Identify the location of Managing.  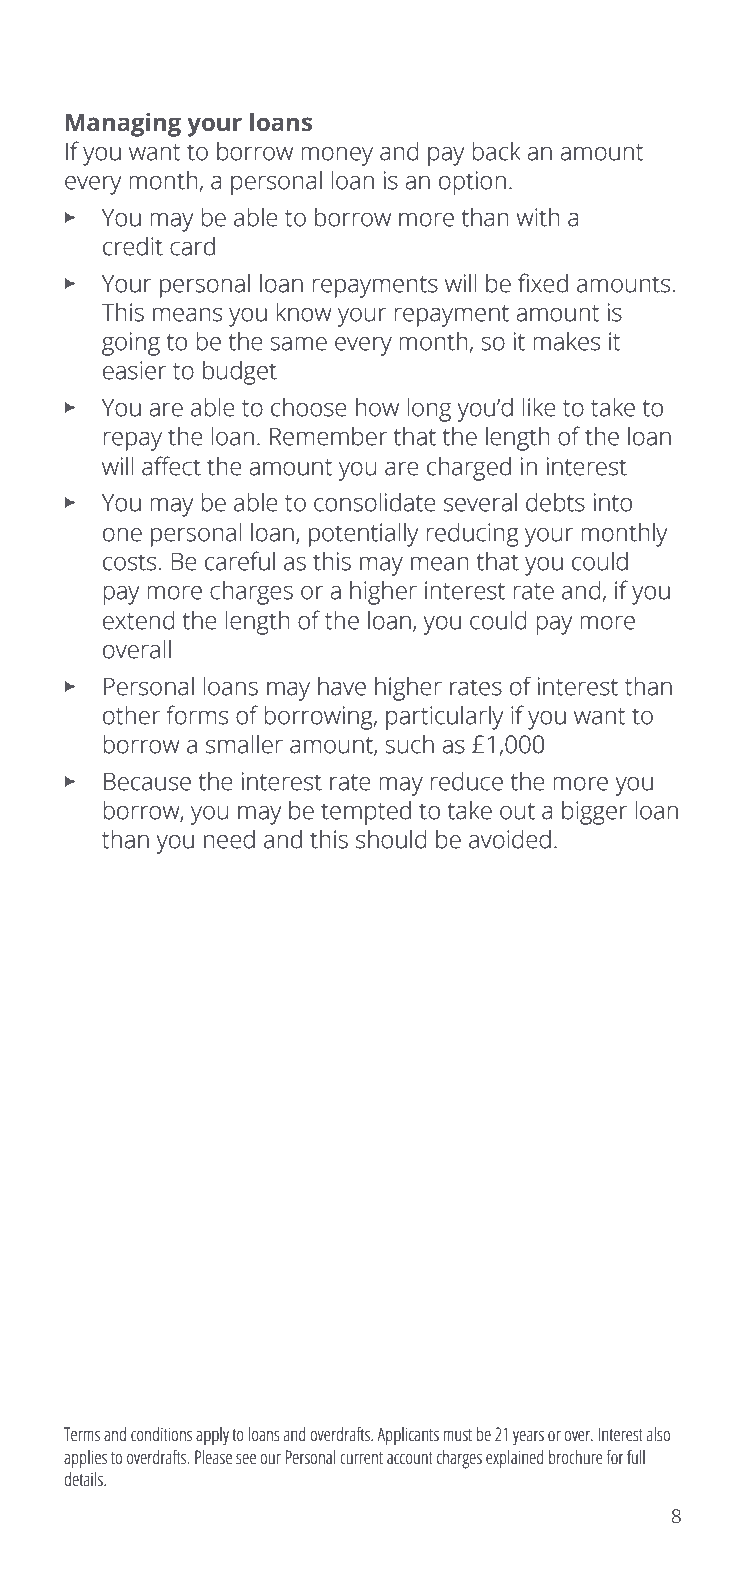
(123, 124).
